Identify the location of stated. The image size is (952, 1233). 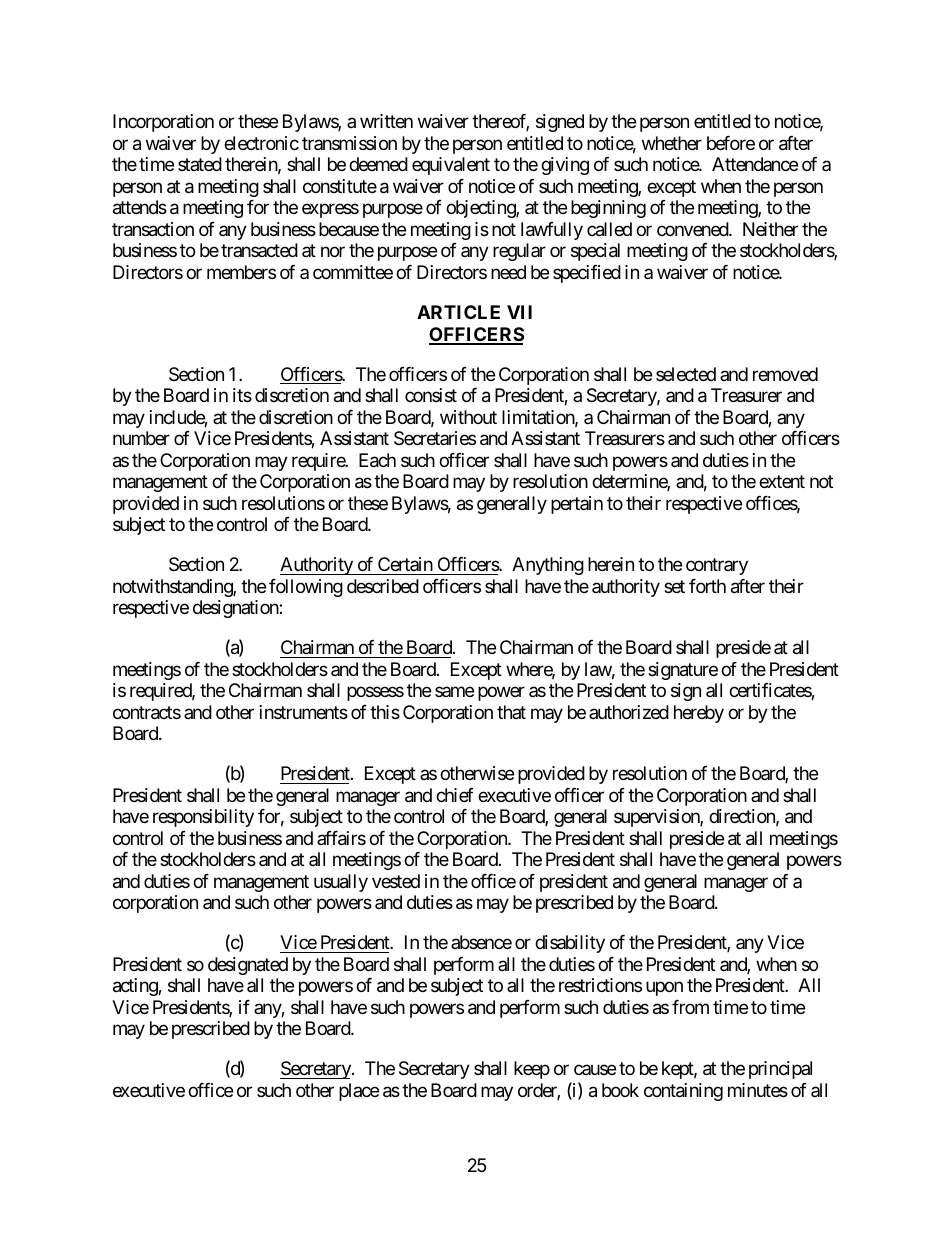
(200, 164).
